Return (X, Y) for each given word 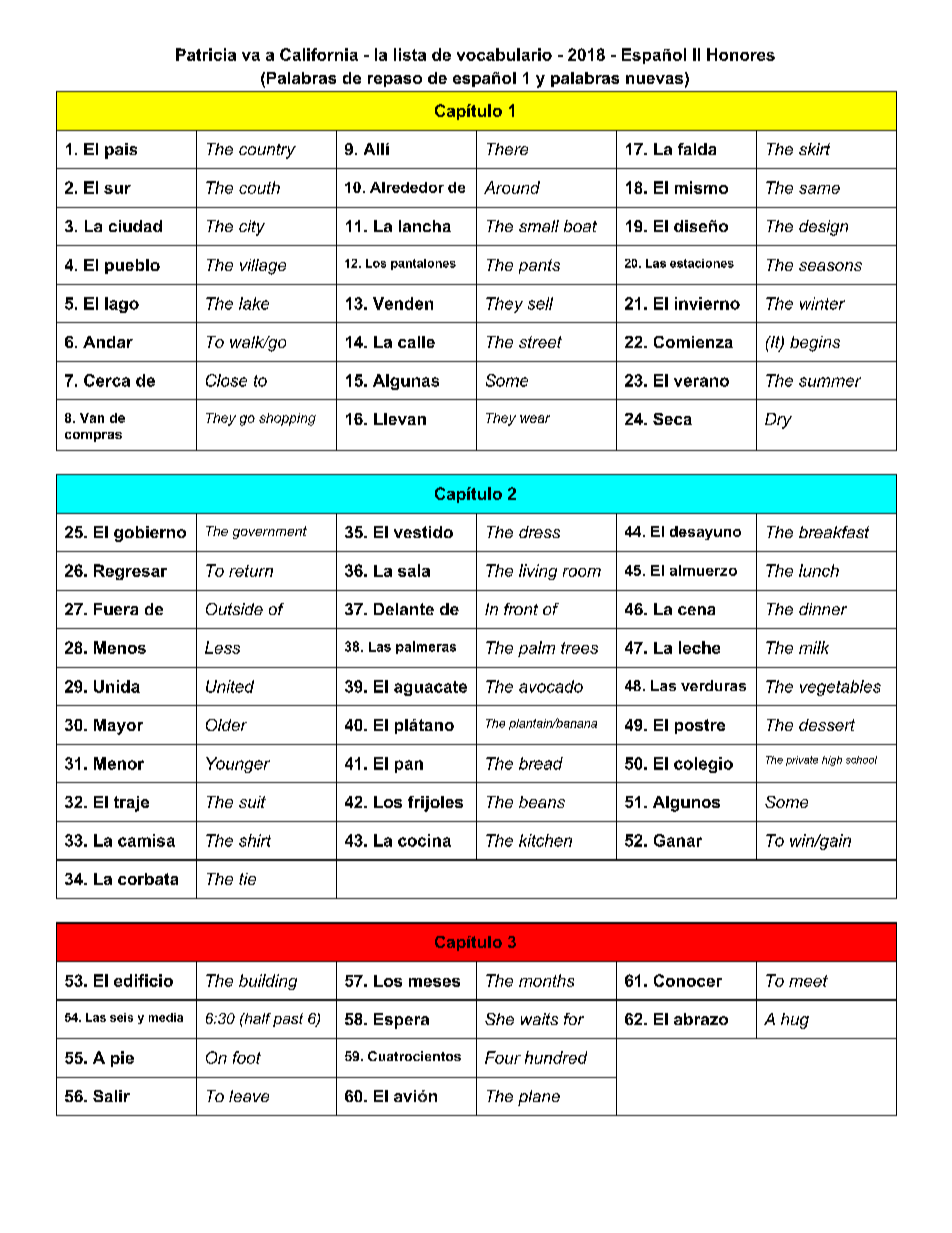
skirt (814, 149)
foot (247, 1057)
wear (535, 419)
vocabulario (504, 54)
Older (226, 725)
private (802, 761)
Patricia (206, 54)
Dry (778, 421)
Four (503, 1057)
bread (541, 763)
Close (226, 380)
